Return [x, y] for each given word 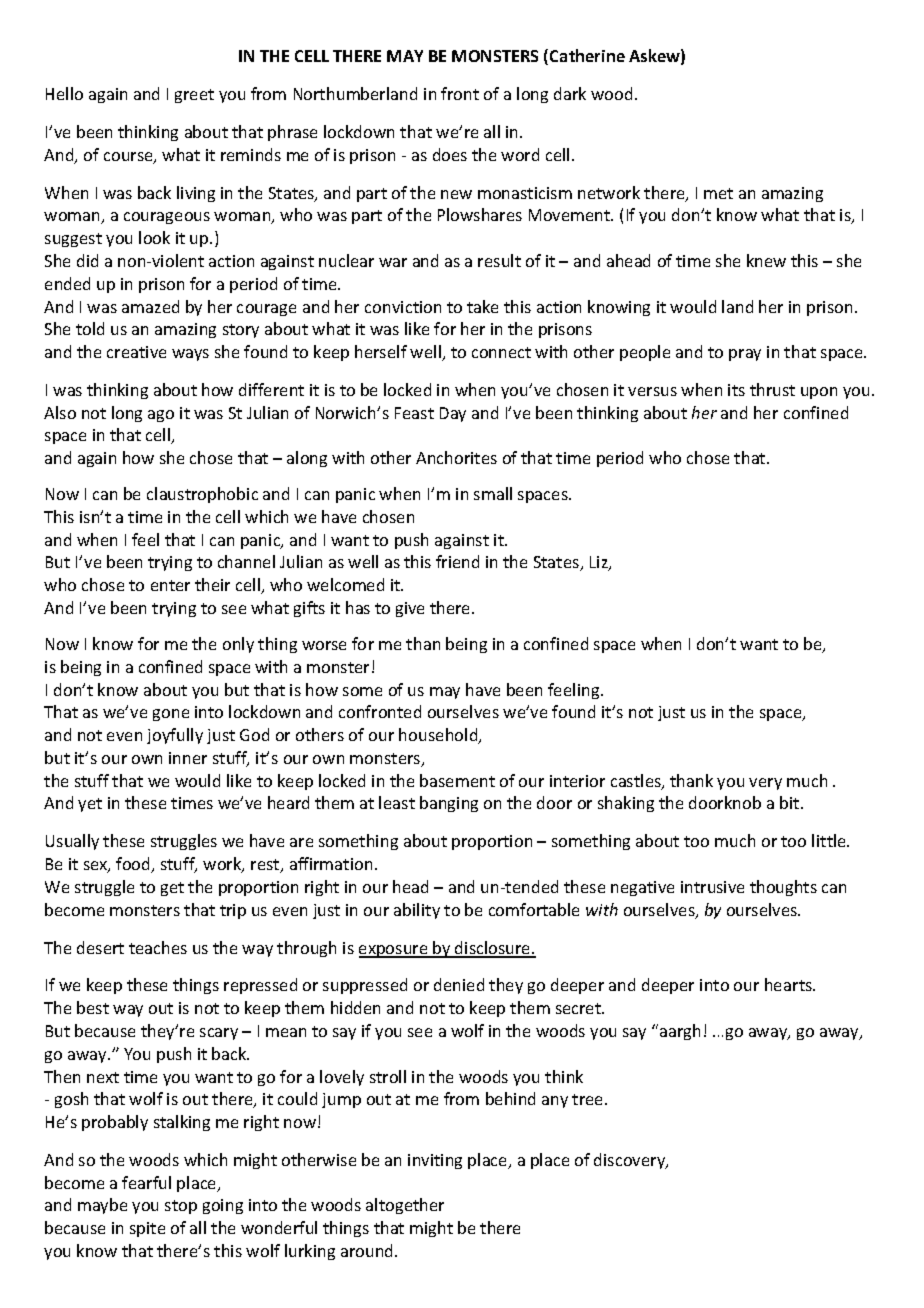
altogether [405, 1206]
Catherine [587, 55]
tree [589, 1099]
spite [147, 1229]
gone [171, 715]
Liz [600, 563]
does [450, 154]
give [410, 609]
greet [194, 96]
